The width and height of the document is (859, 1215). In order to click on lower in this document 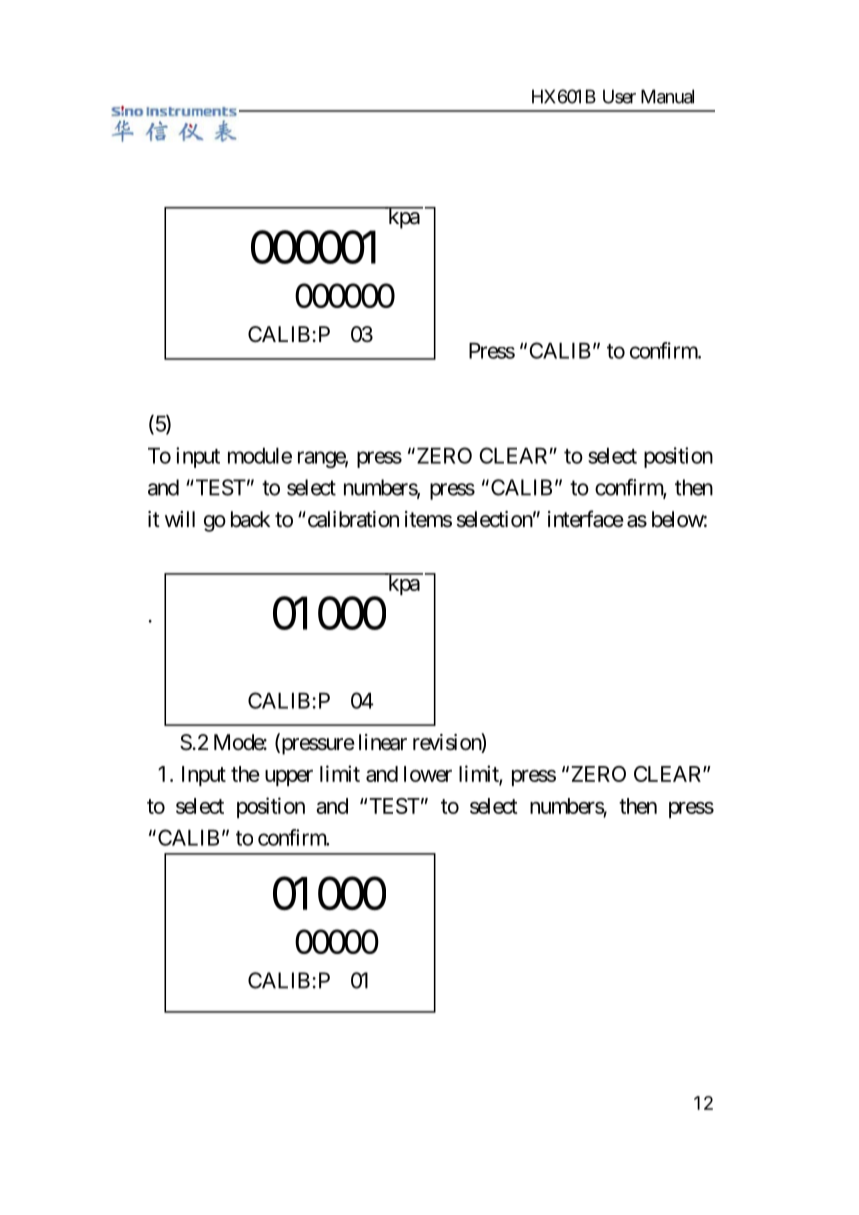, I will do `click(428, 774)`.
